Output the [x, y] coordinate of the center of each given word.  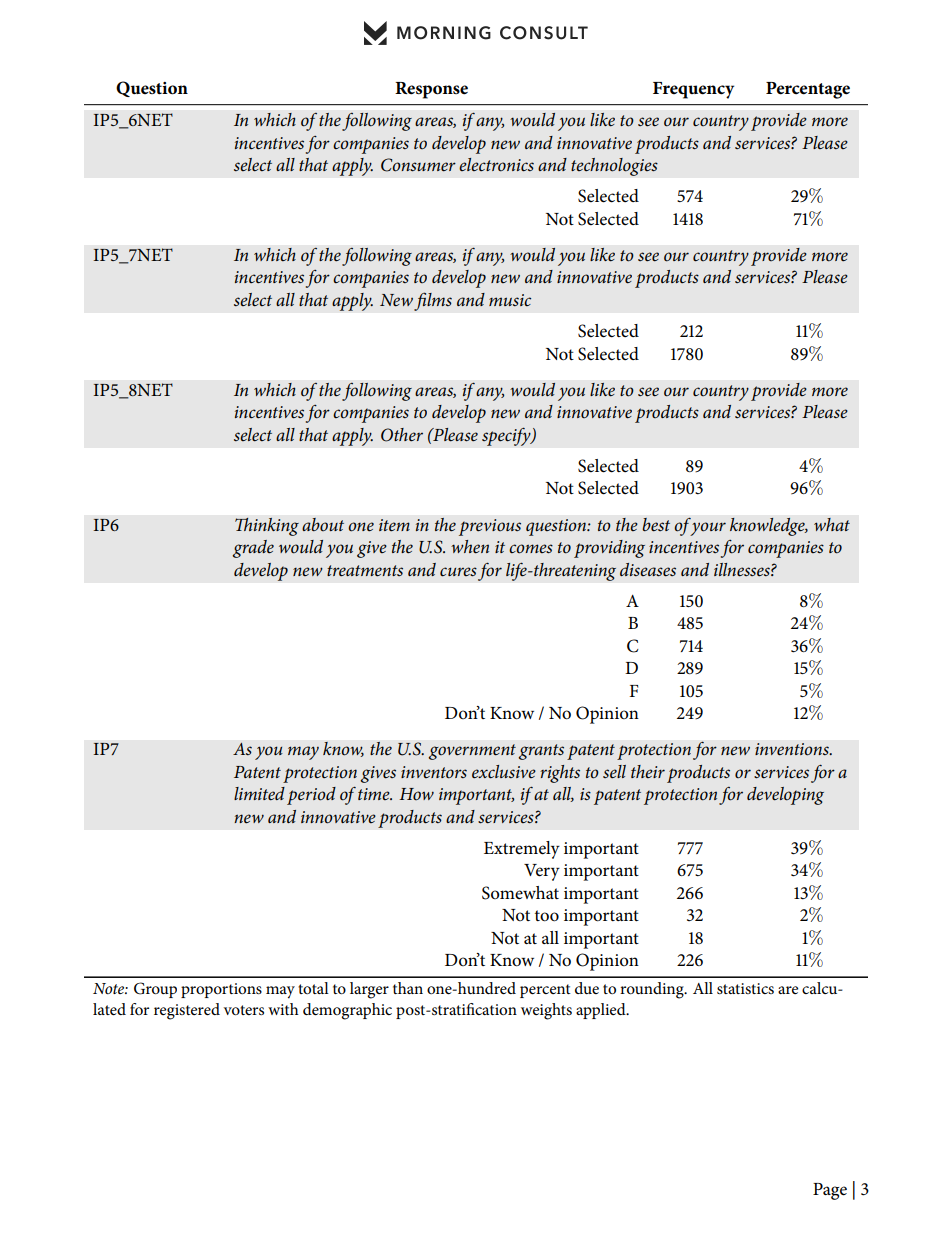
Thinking [267, 527]
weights [546, 1011]
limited [259, 794]
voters [244, 1010]
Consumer [418, 165]
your [708, 529]
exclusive [504, 772]
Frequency [693, 90]
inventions [793, 749]
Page [830, 1191]
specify [507, 436]
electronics [496, 165]
